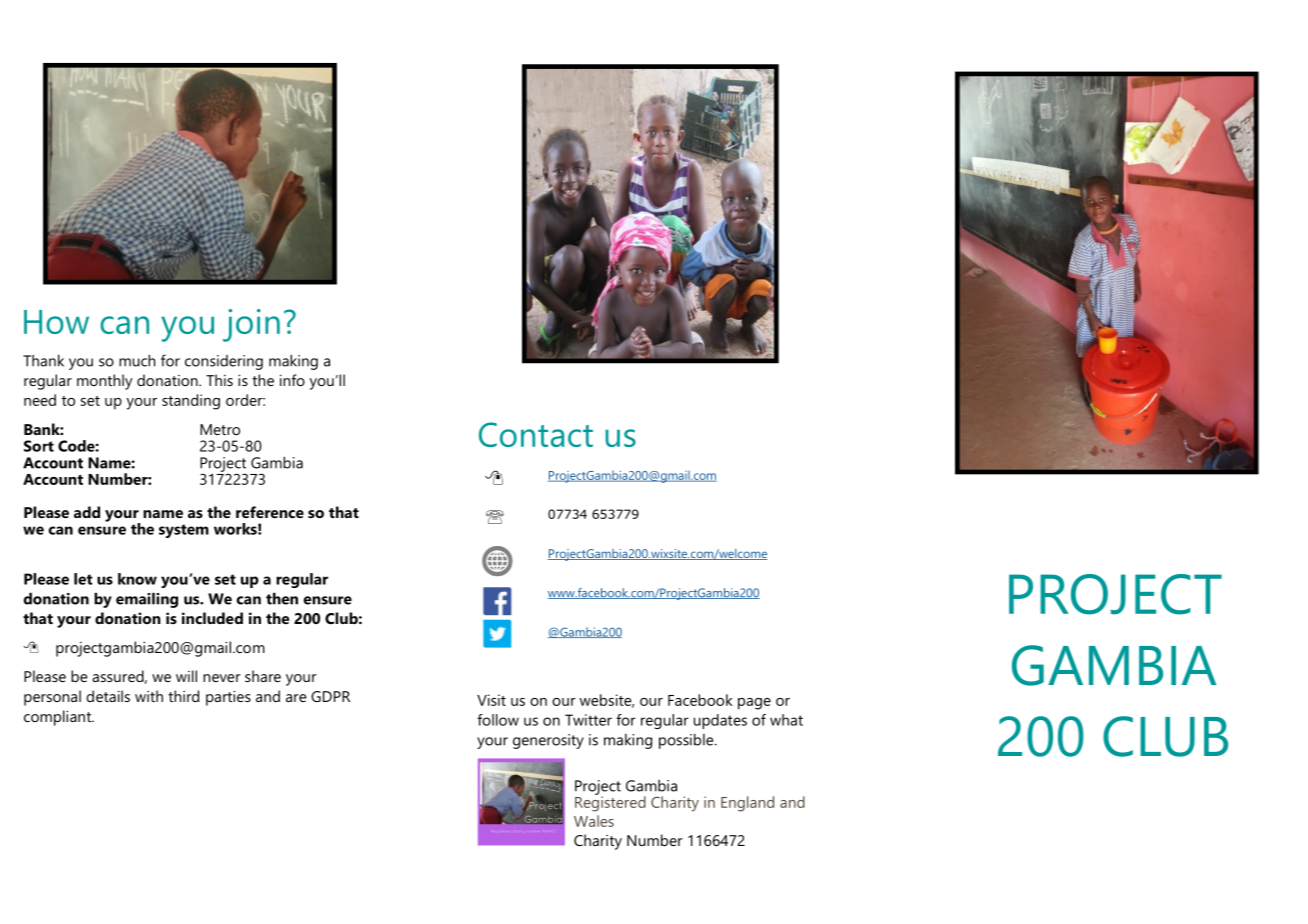 This document has height=924, width=1308. I want to click on then, so click(282, 599).
